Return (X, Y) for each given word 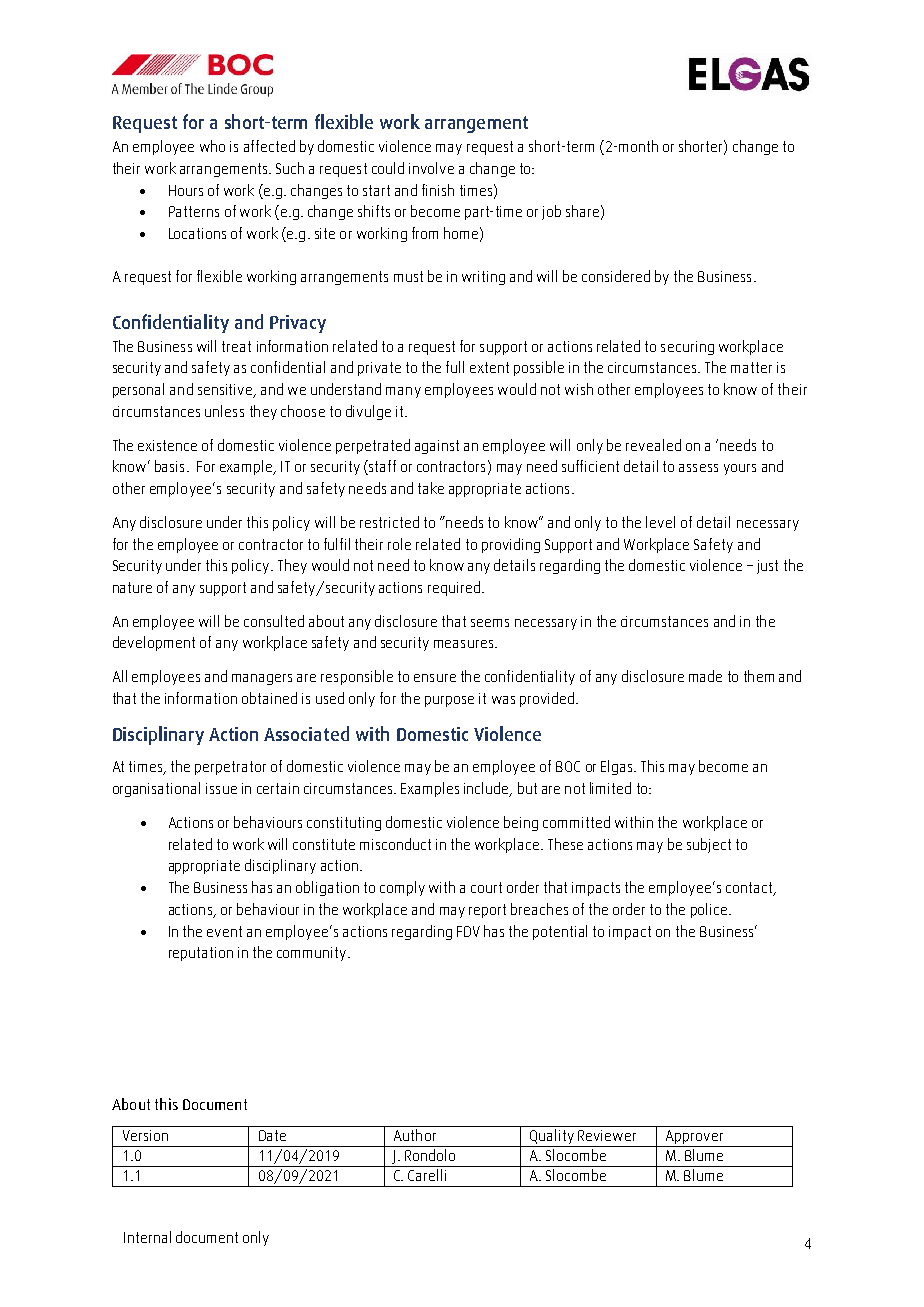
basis (169, 466)
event (224, 931)
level (660, 522)
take (431, 488)
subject (709, 845)
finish (438, 190)
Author (415, 1135)
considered (616, 276)
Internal (147, 1237)
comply (402, 888)
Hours (186, 190)
